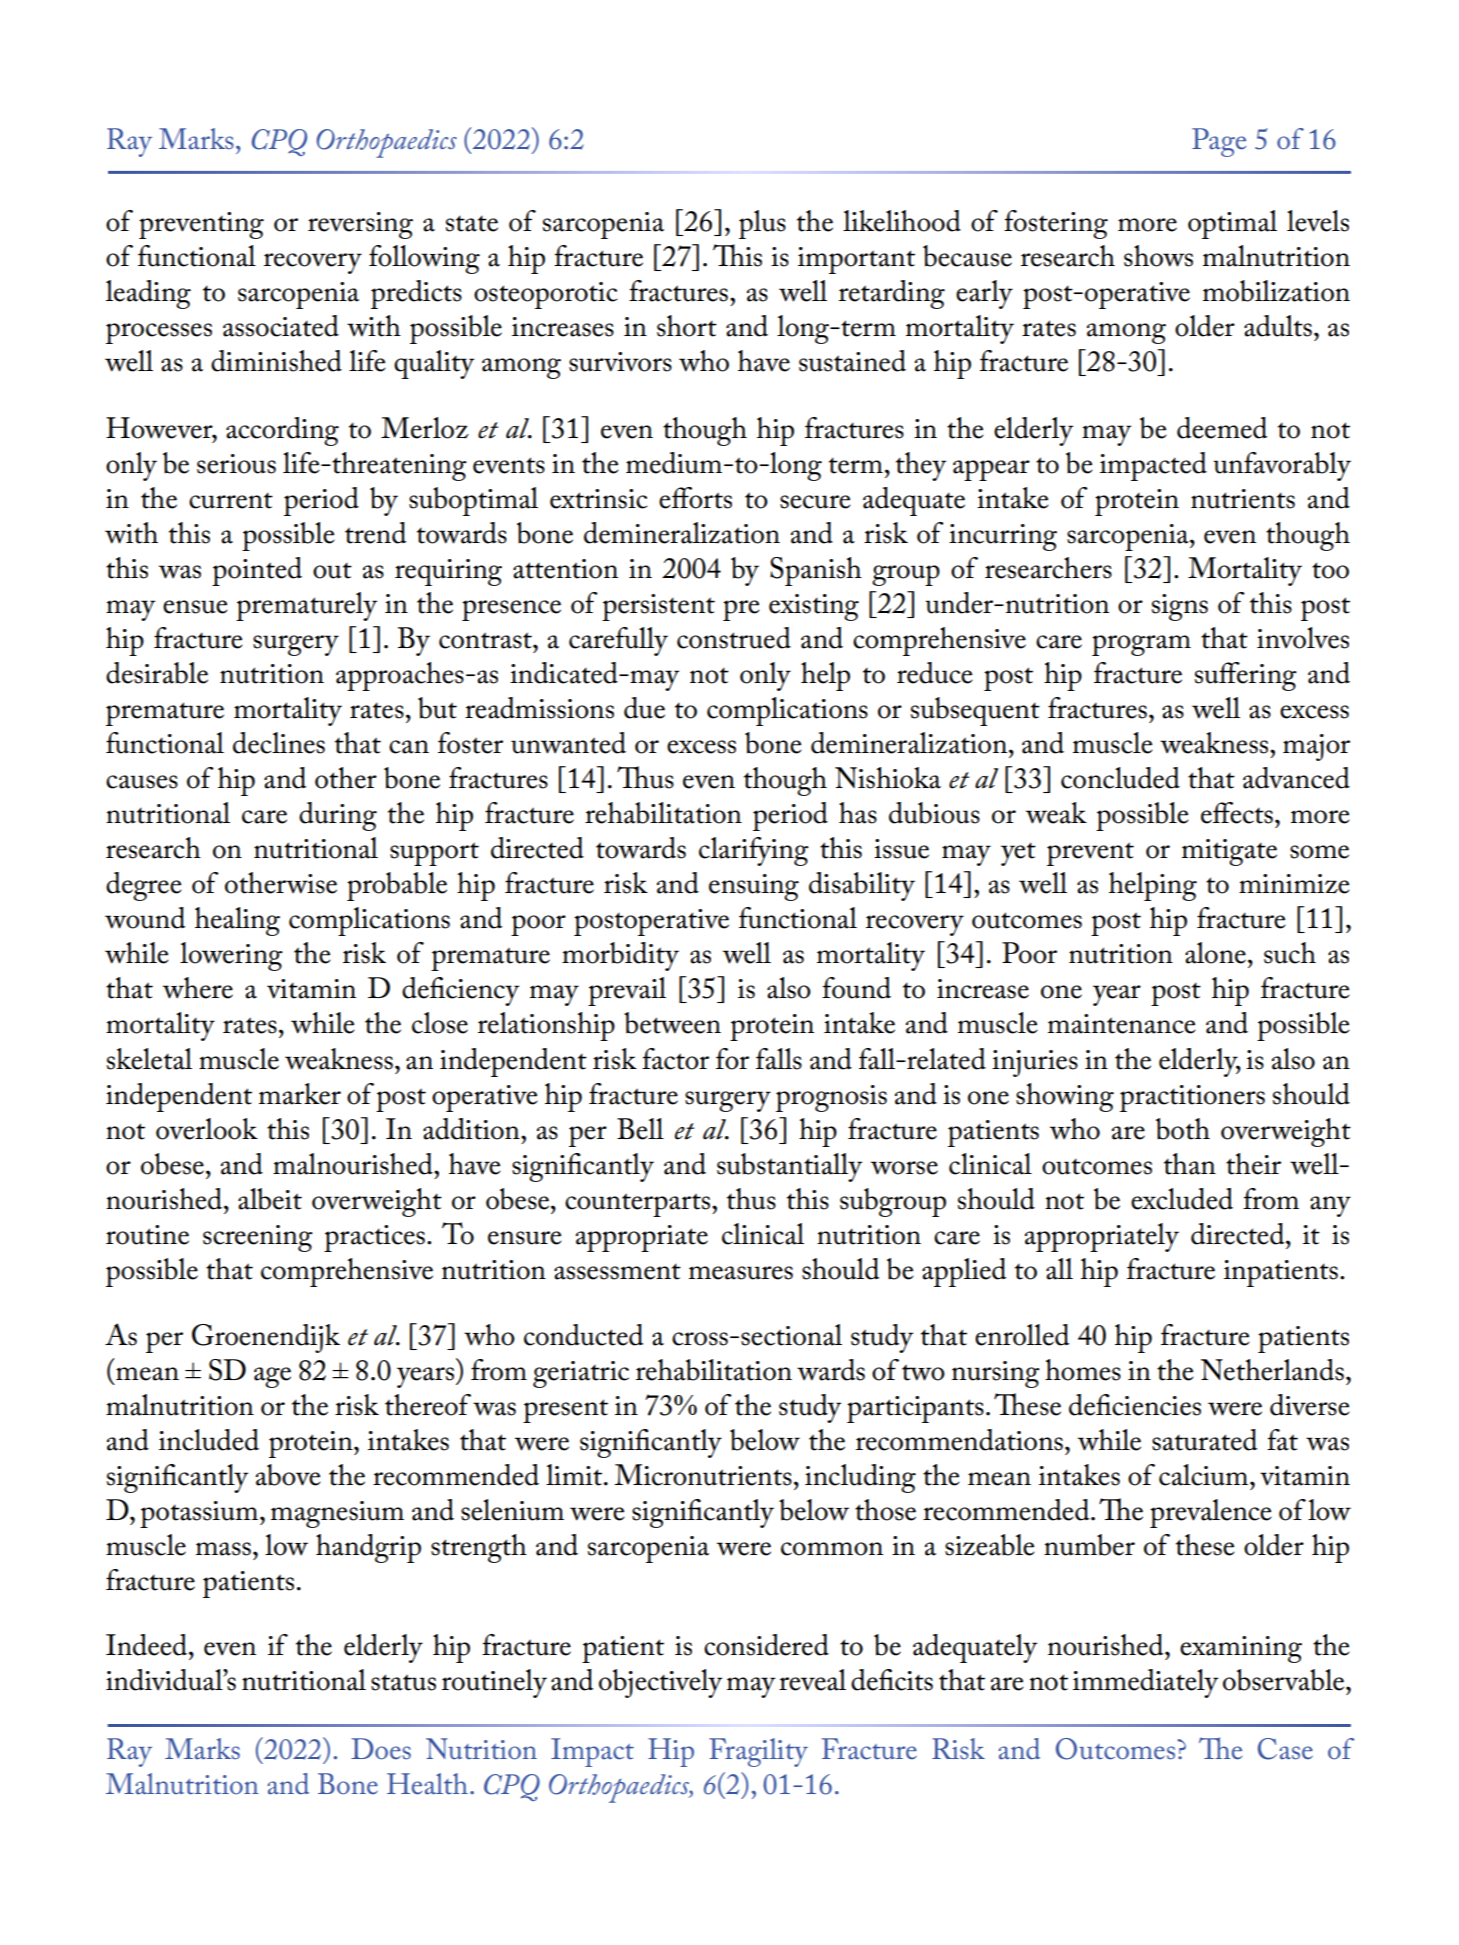 This screenshot has height=1945, width=1459. Describe the element at coordinates (300, 1094) in the screenshot. I see `marker` at that location.
